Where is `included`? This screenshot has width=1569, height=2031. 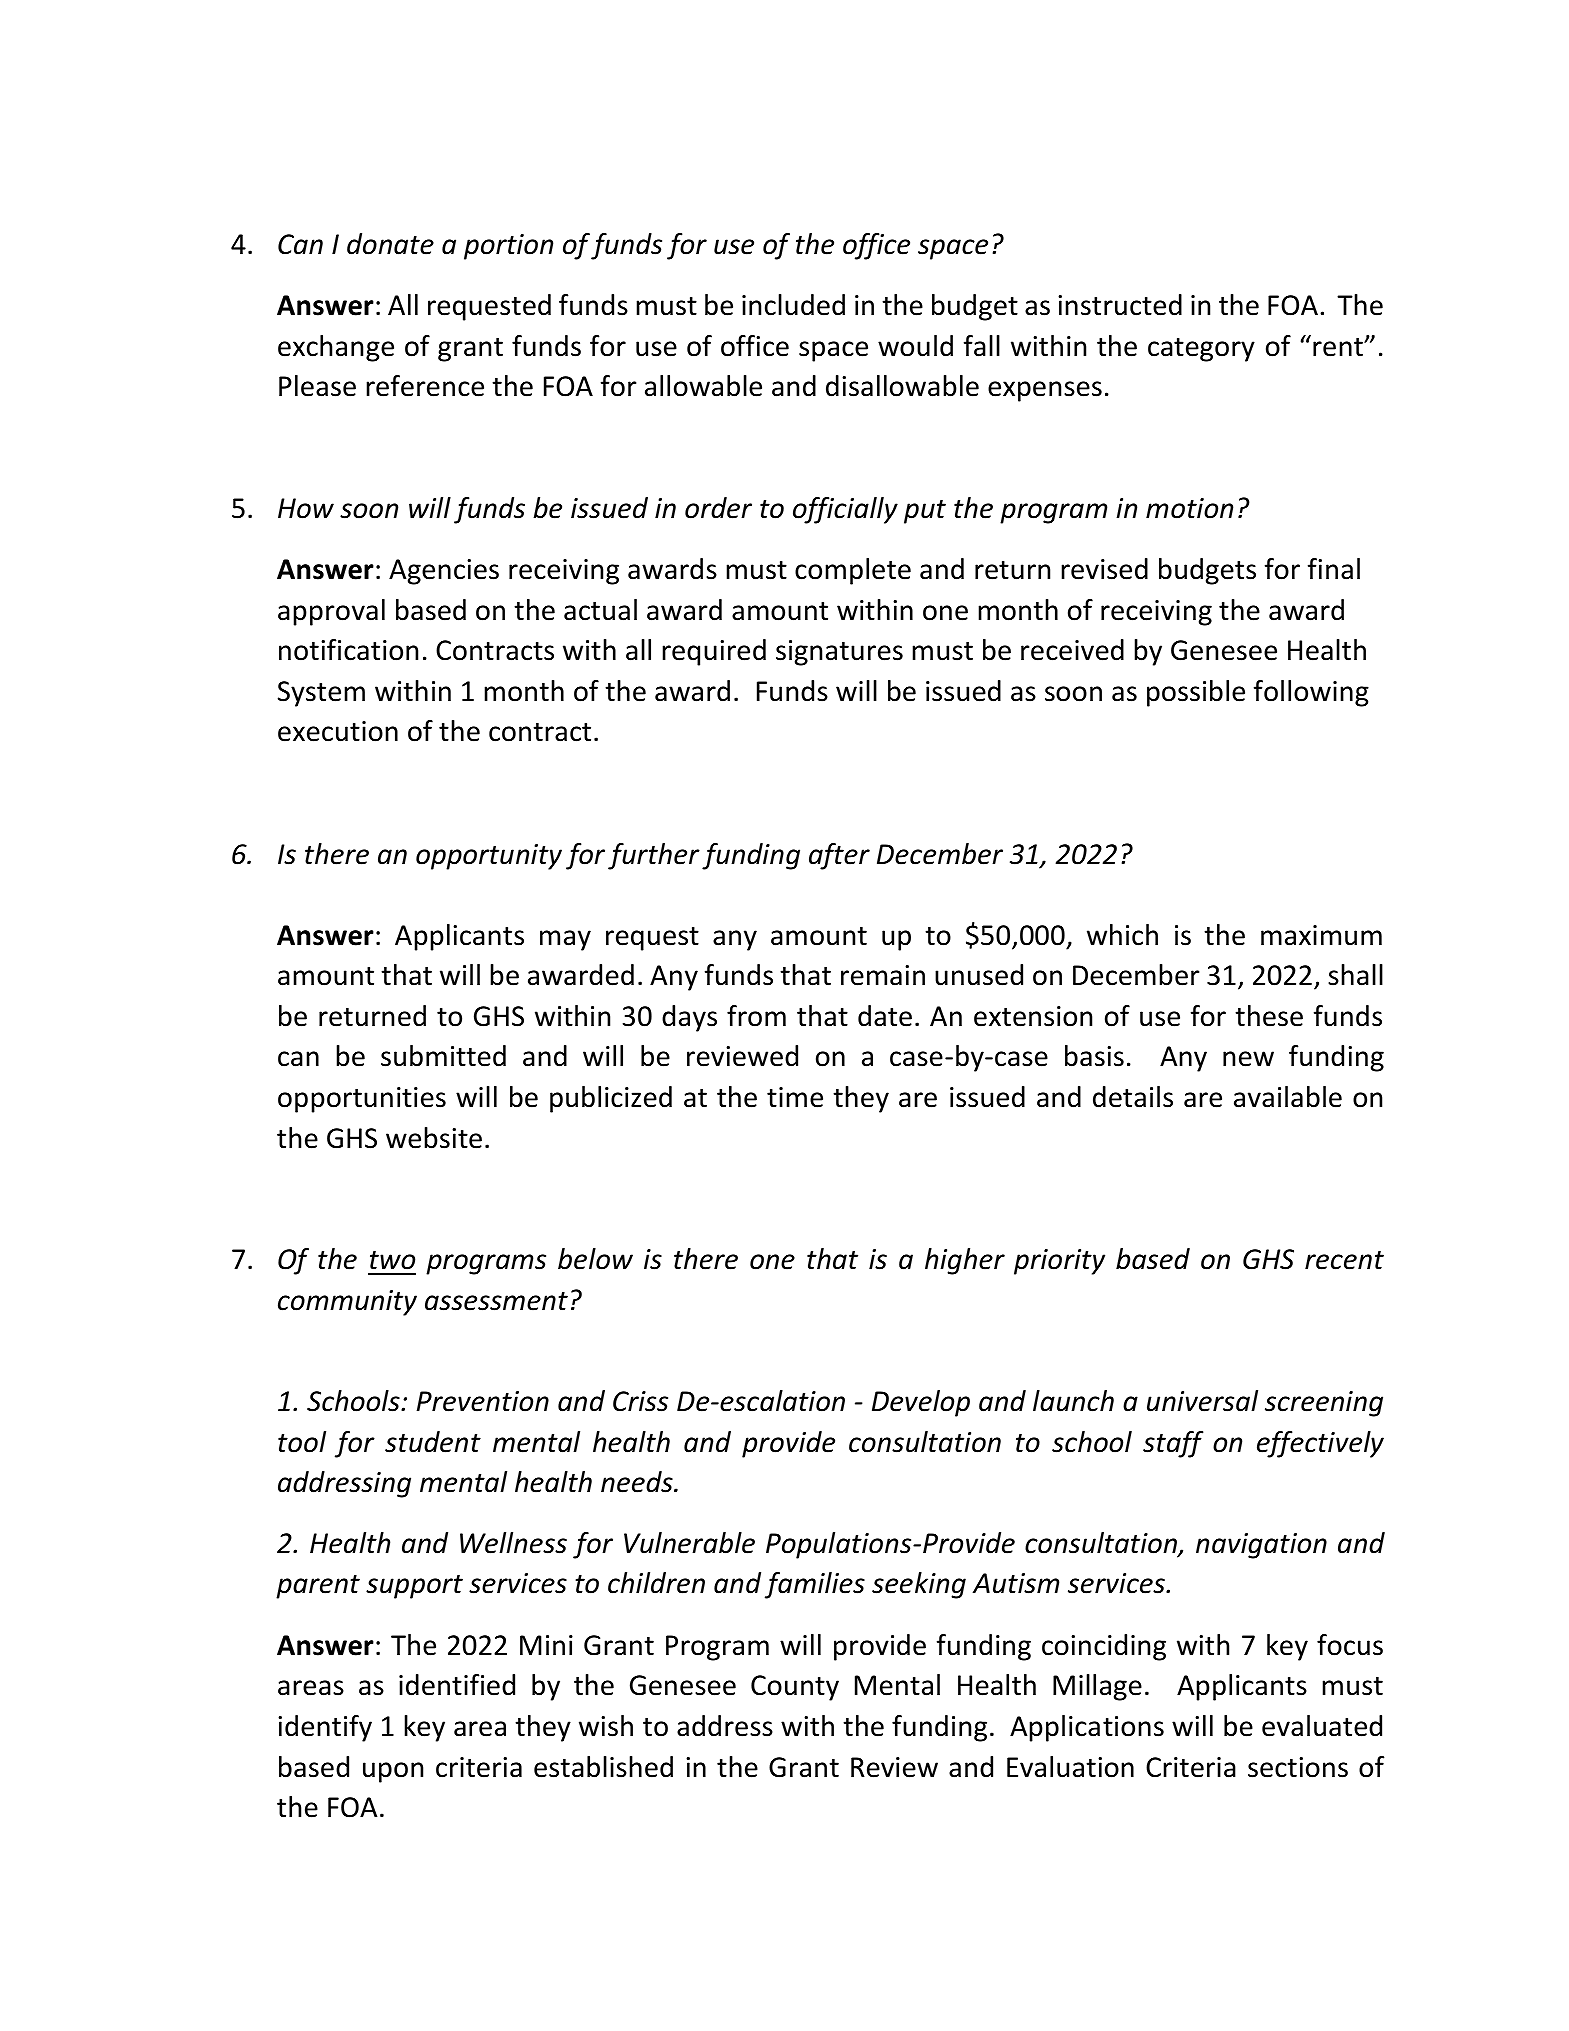 included is located at coordinates (793, 305).
